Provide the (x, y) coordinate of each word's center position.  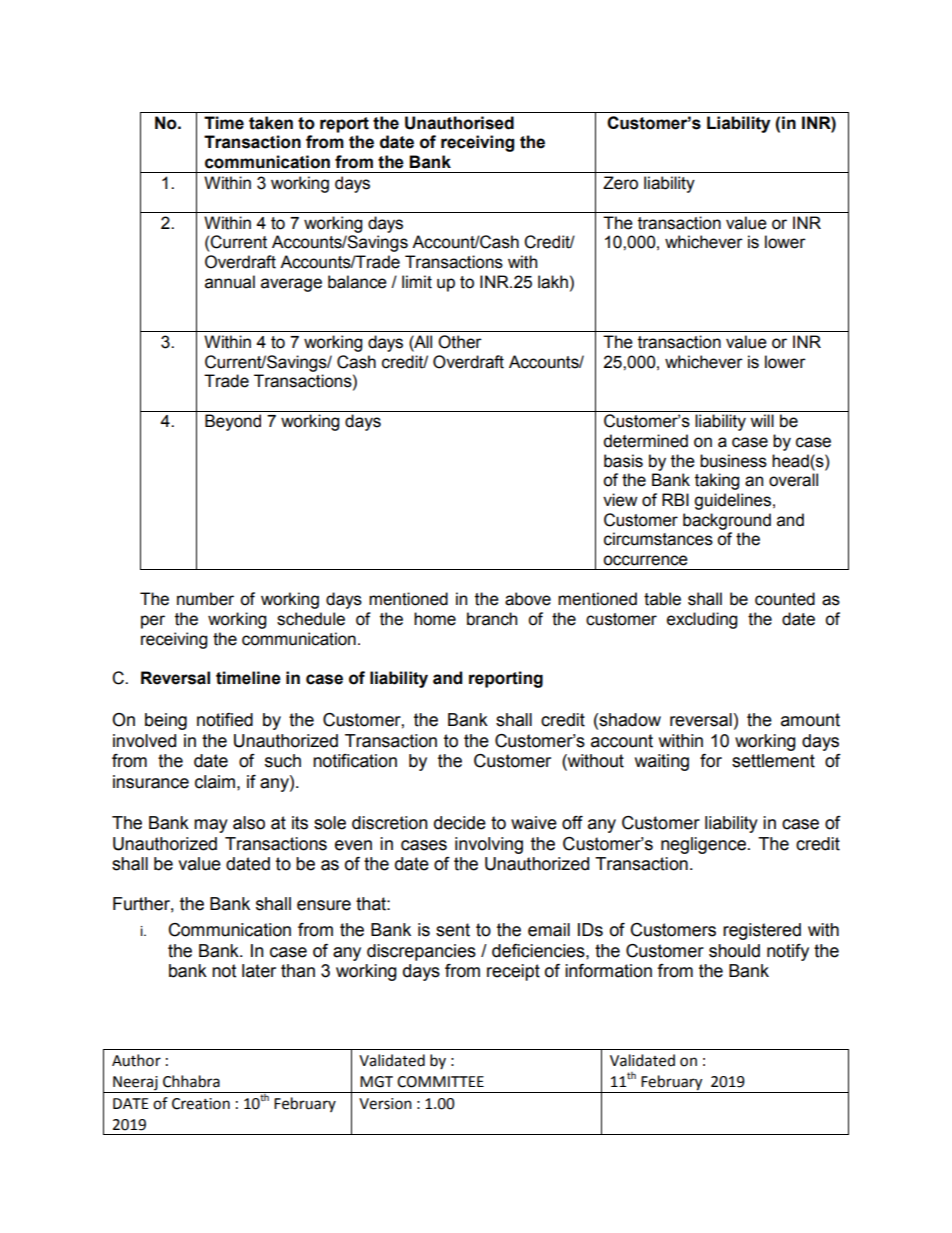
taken (271, 123)
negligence (703, 845)
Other (460, 342)
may (211, 826)
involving (489, 845)
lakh (553, 282)
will (762, 420)
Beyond (233, 422)
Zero (620, 183)
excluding (702, 620)
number (205, 599)
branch (492, 619)
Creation (201, 1104)
